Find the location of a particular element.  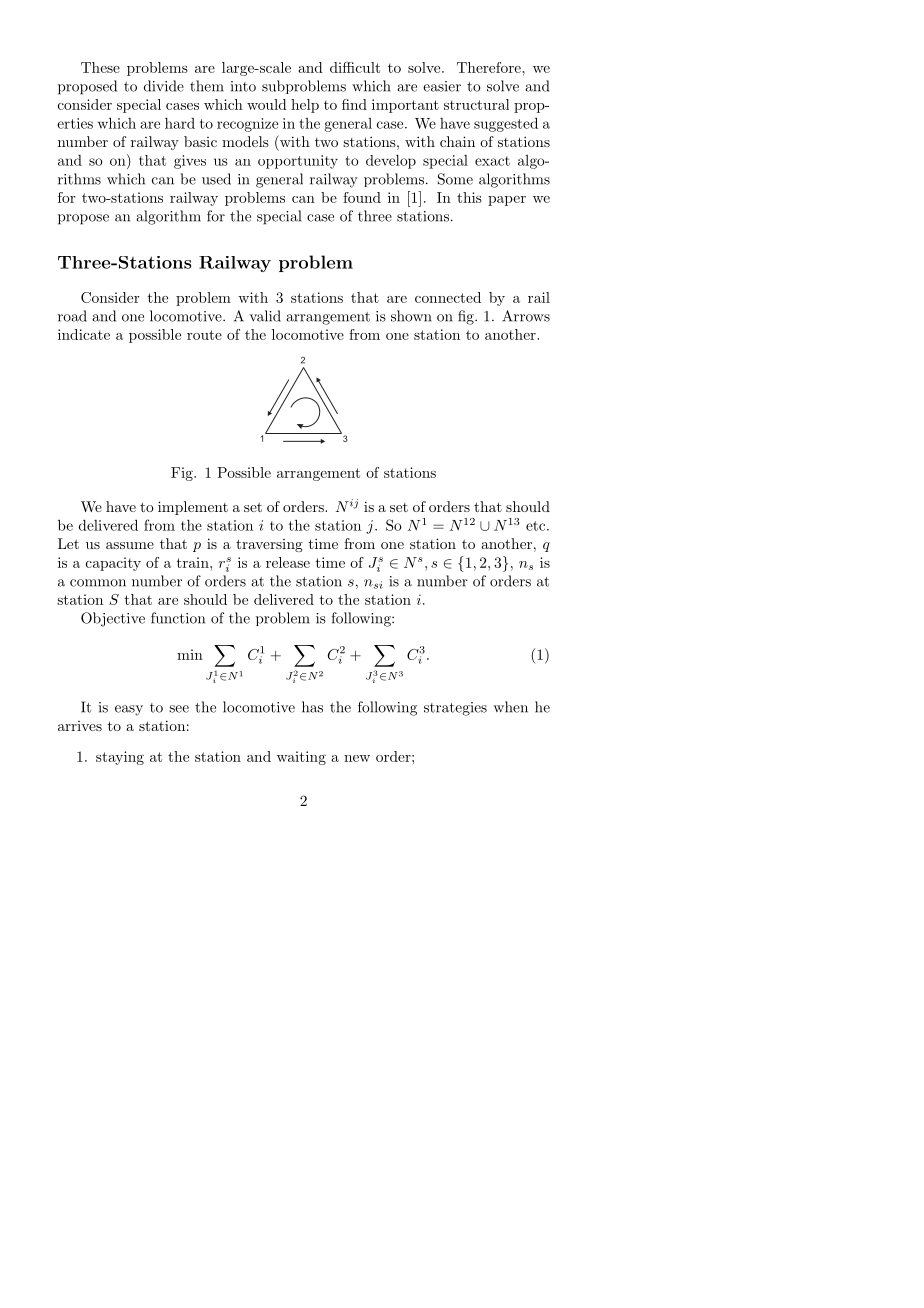

structural is located at coordinates (476, 104).
